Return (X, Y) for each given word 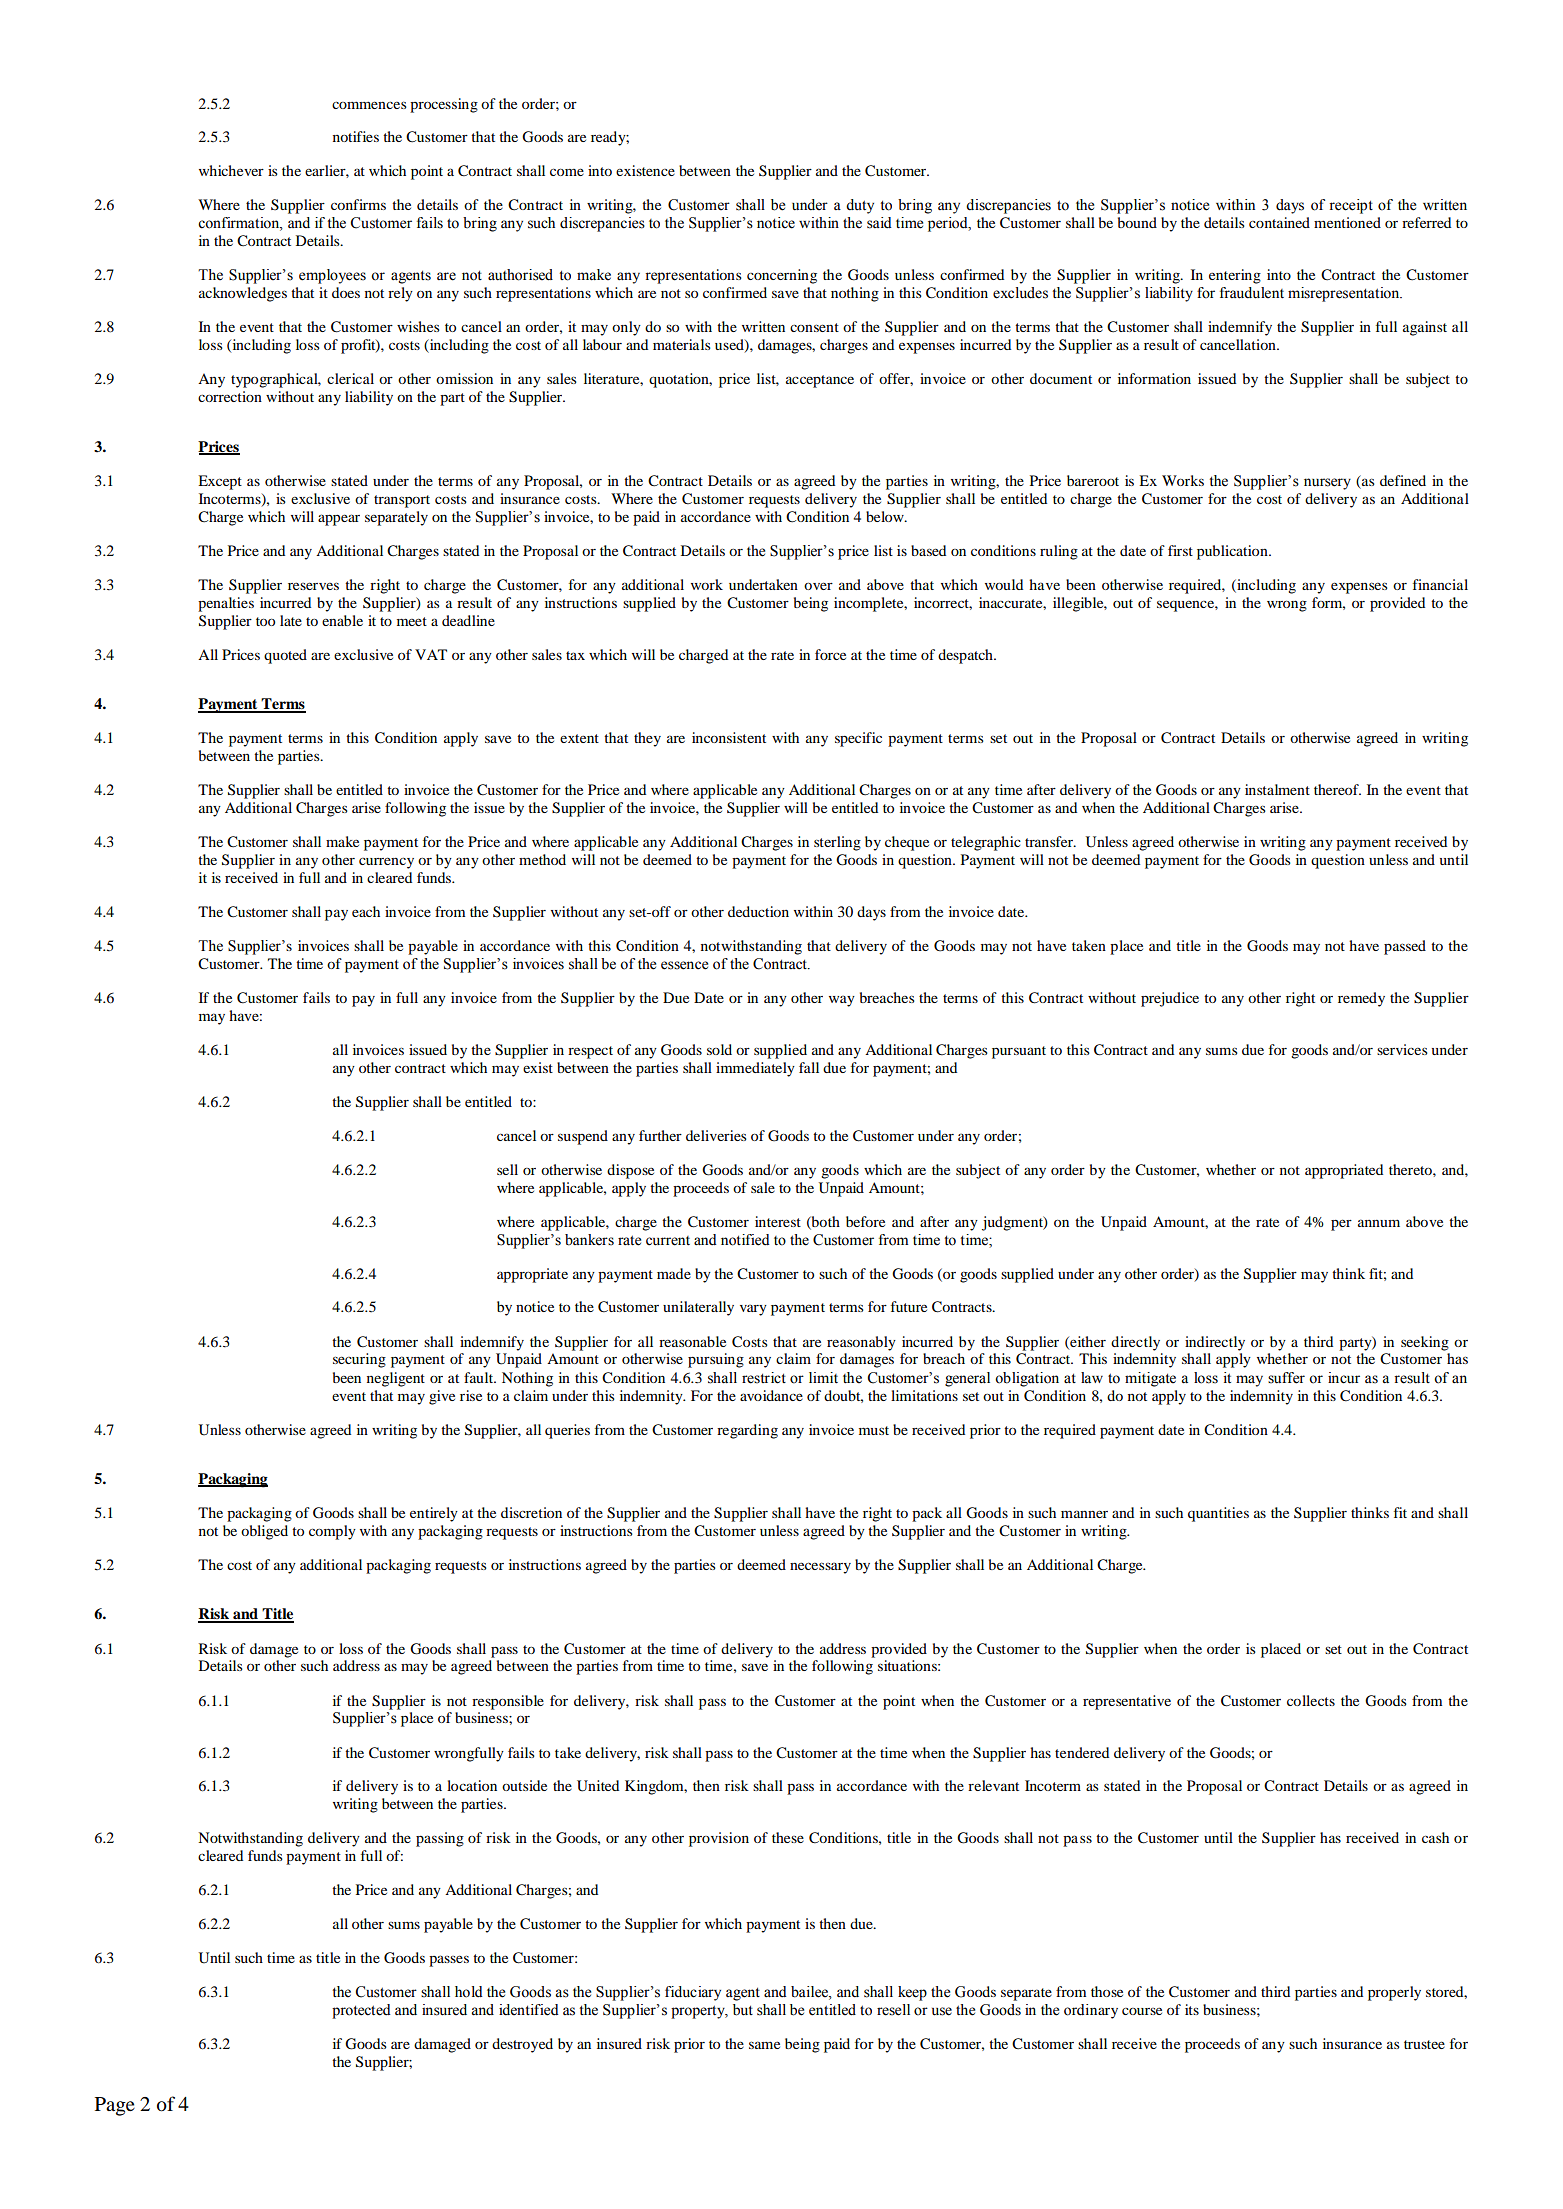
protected (361, 2011)
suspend (583, 1137)
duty (860, 206)
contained (1279, 222)
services (1402, 1049)
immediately (755, 1069)
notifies (356, 136)
